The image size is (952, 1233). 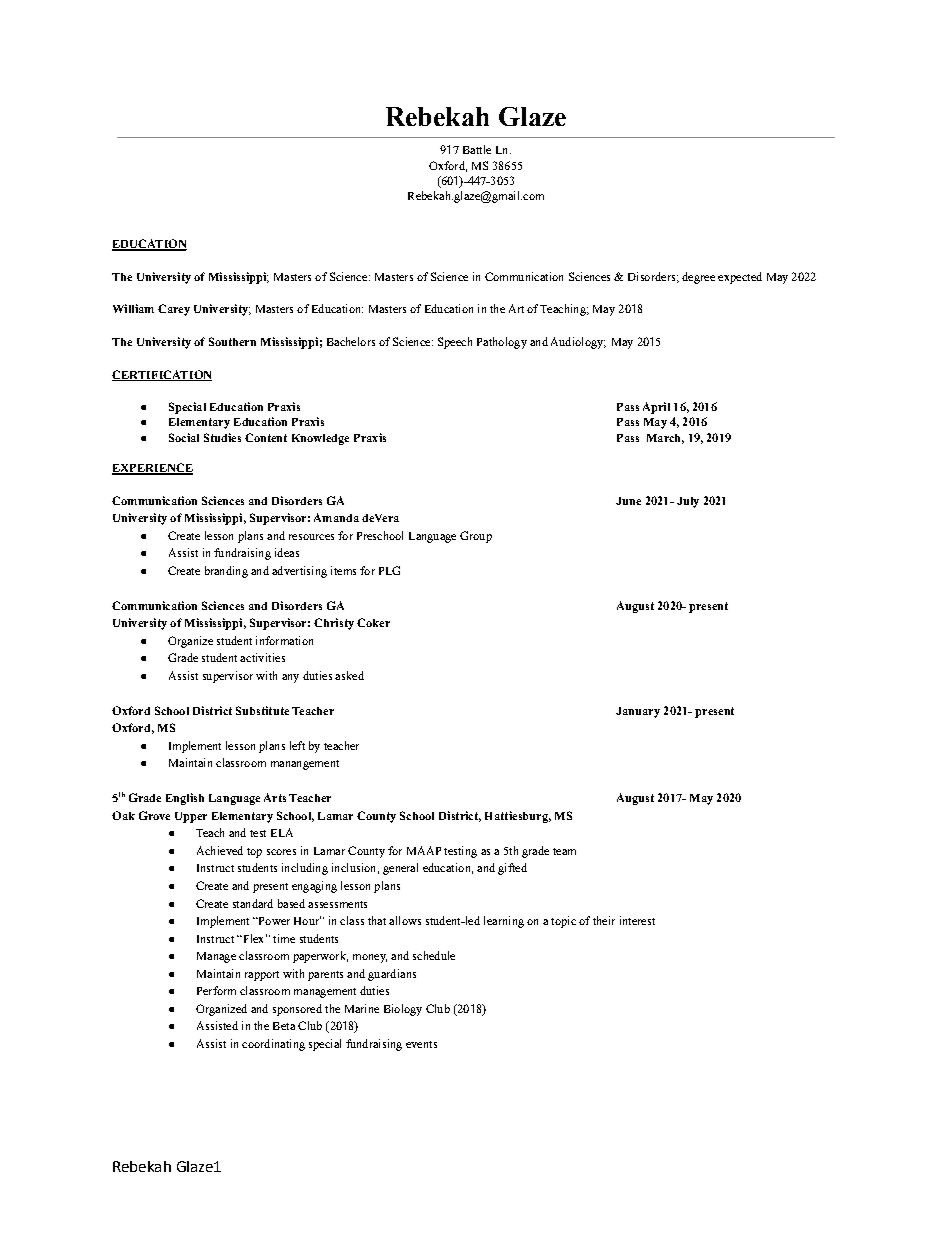 What do you see at coordinates (477, 149) in the image?
I see `Battle` at bounding box center [477, 149].
